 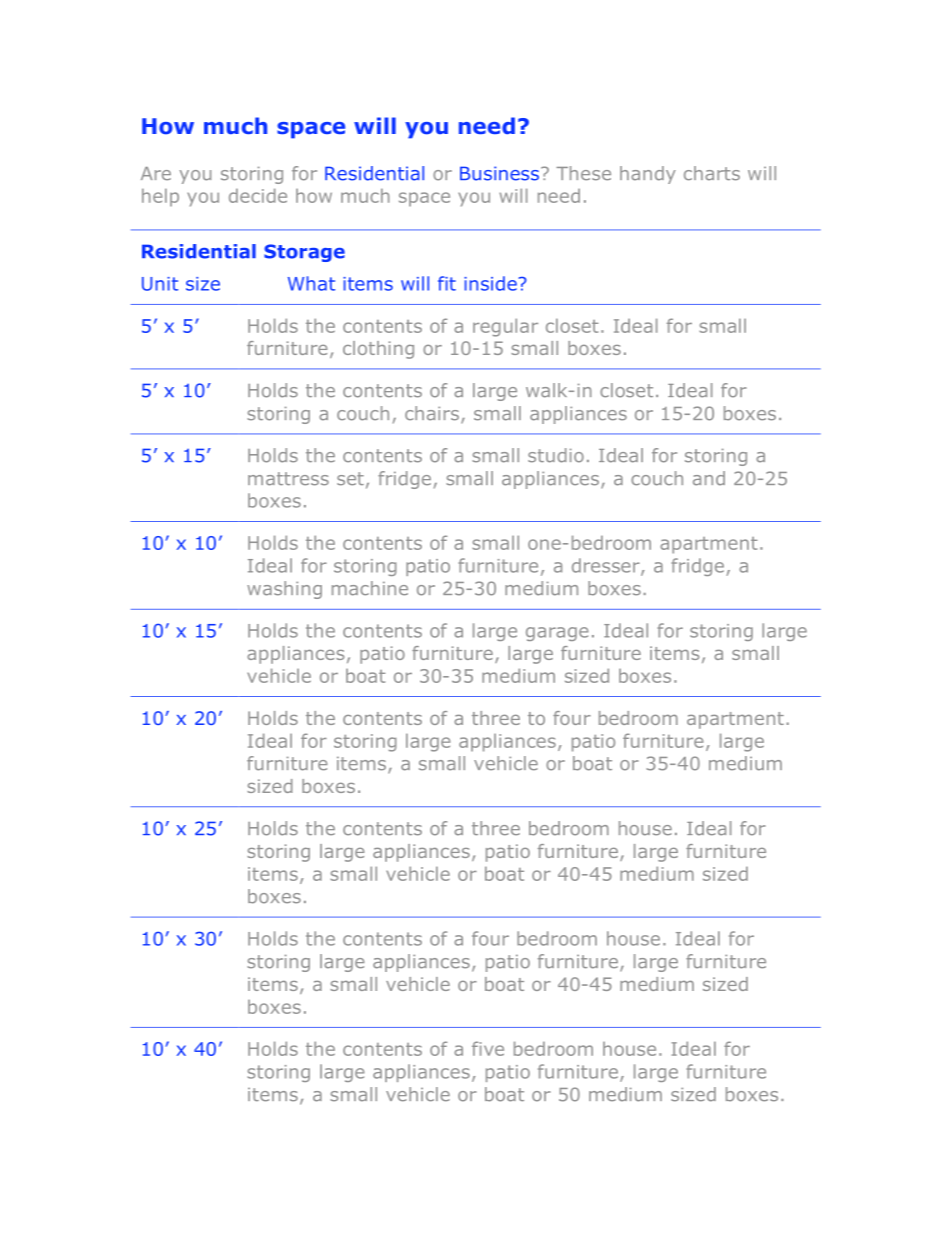 I want to click on studio, so click(x=556, y=455).
